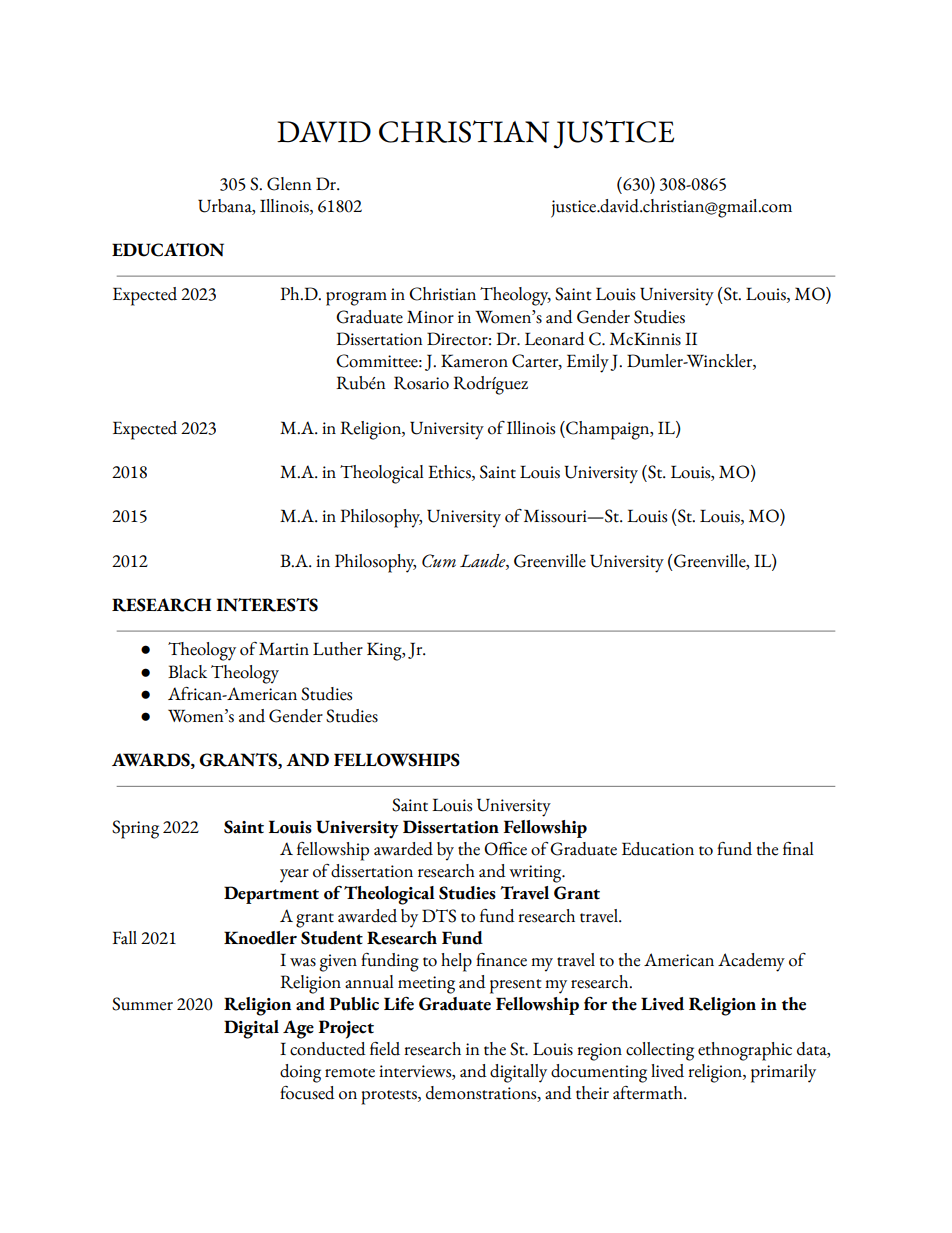  Describe the element at coordinates (751, 962) in the page. I see `Academy` at that location.
